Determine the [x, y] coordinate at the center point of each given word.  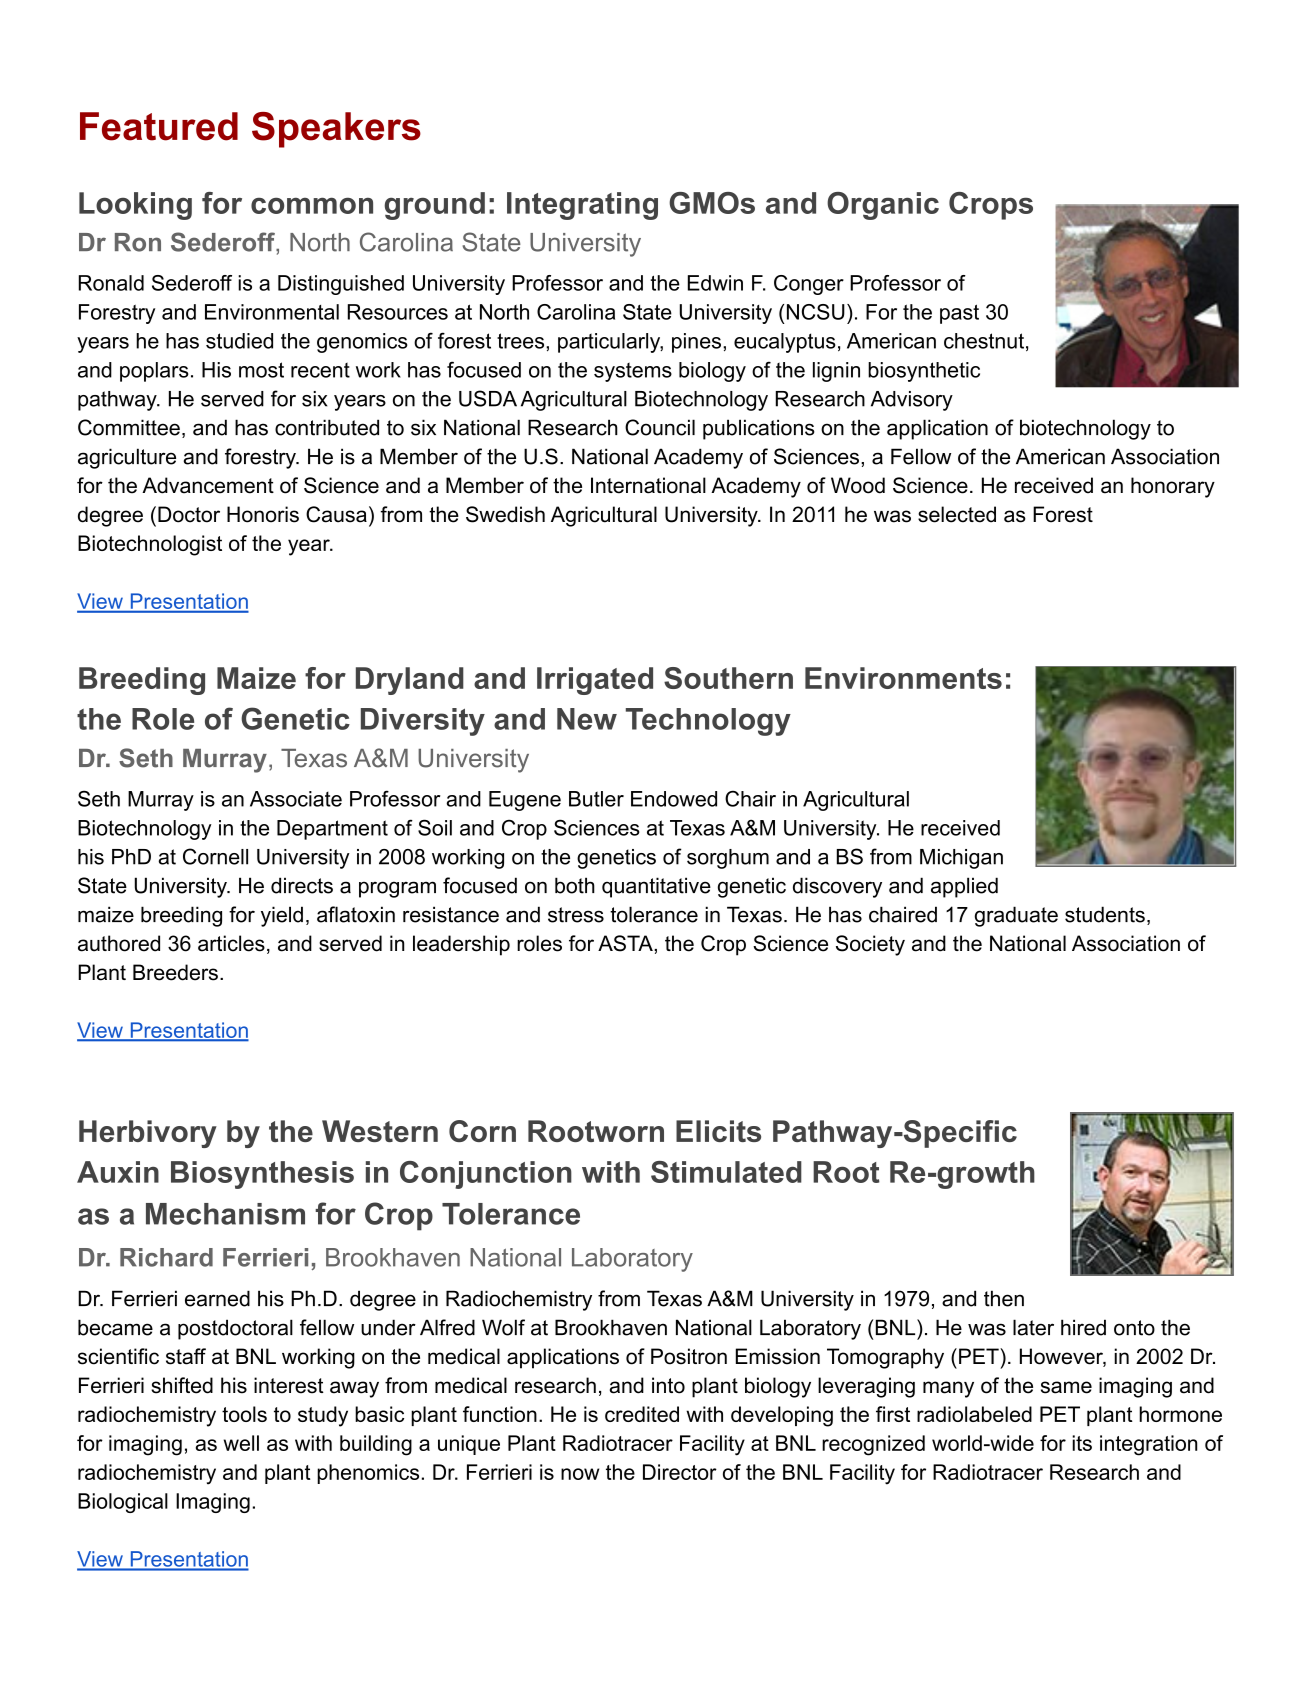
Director [680, 1472]
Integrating [582, 206]
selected [957, 514]
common [312, 205]
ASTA [626, 943]
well [241, 1443]
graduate [1016, 916]
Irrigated [595, 681]
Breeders [175, 972]
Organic [883, 206]
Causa [336, 514]
